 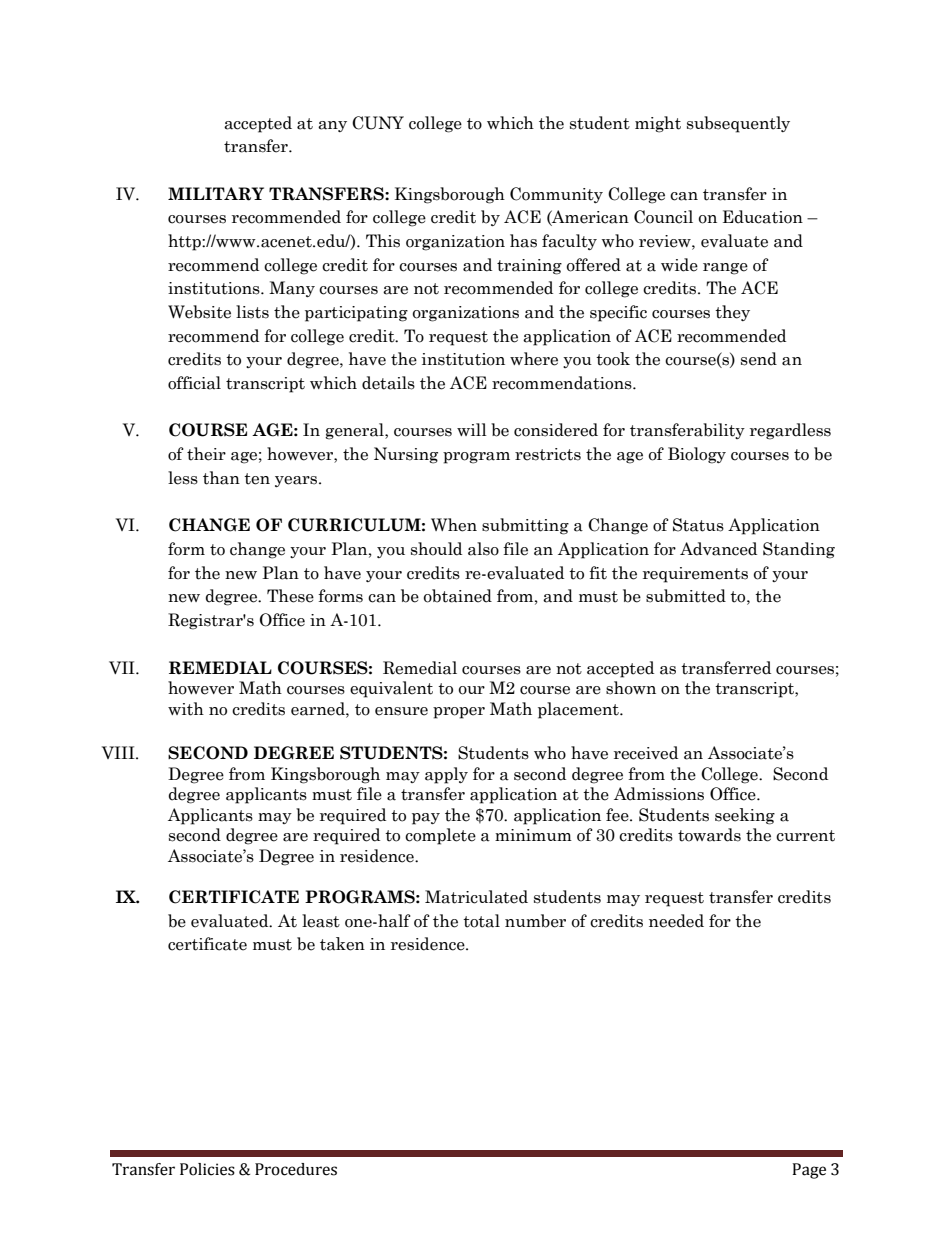 I want to click on submitted, so click(x=686, y=596).
